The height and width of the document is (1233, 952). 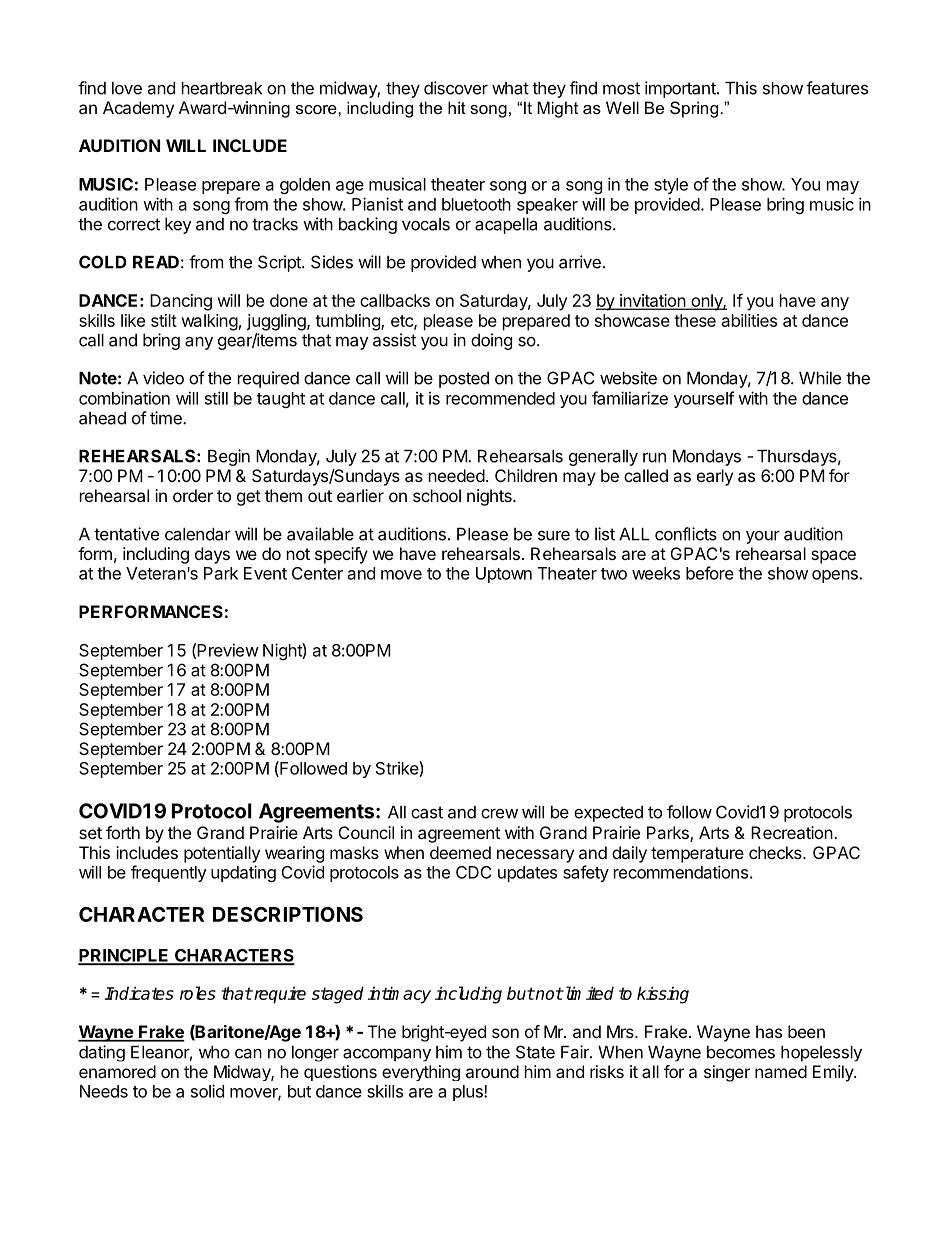 What do you see at coordinates (792, 832) in the document?
I see `Recreation` at bounding box center [792, 832].
